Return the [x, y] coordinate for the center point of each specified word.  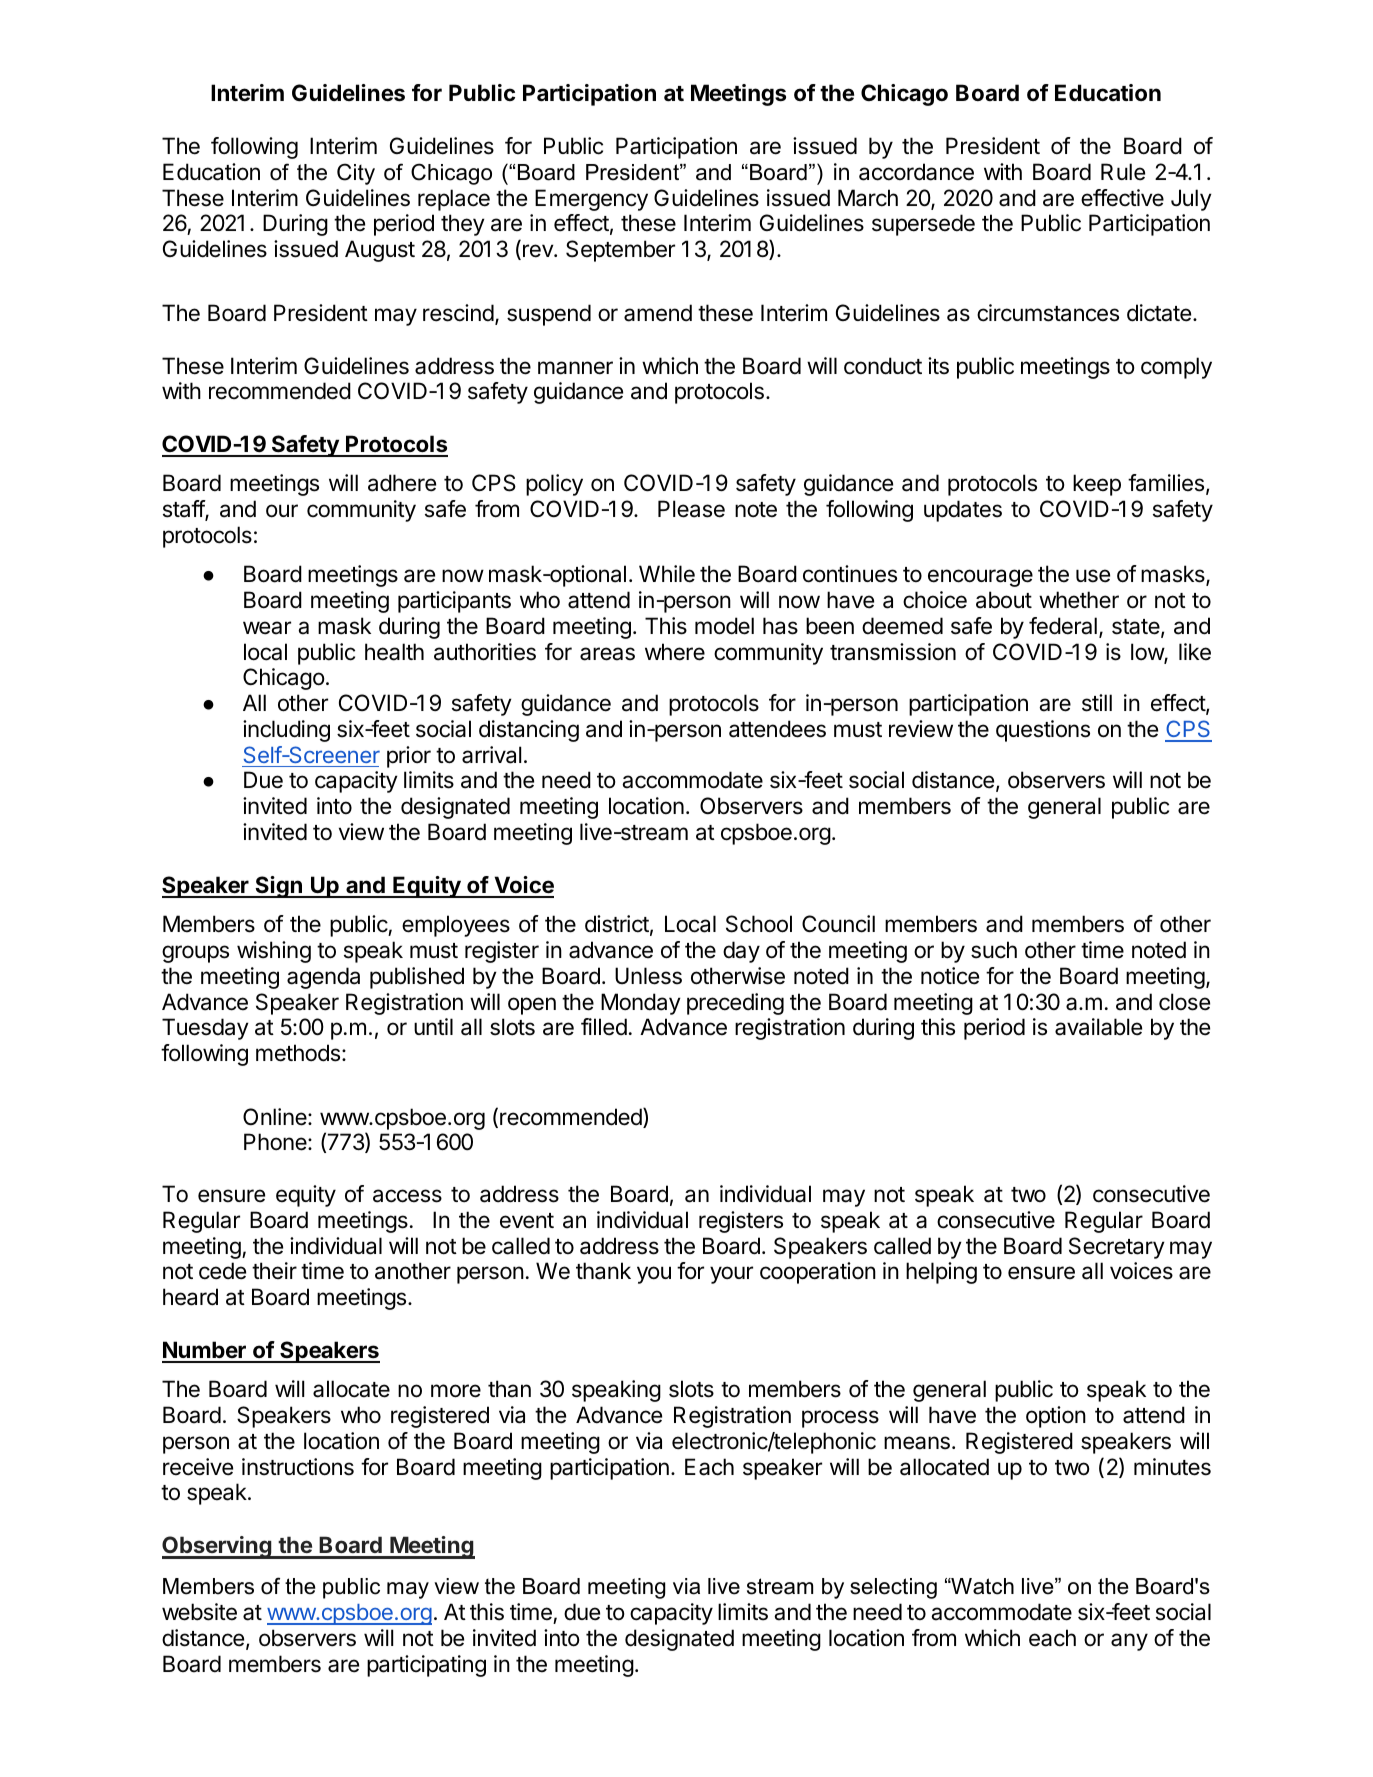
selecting [893, 1588]
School [759, 924]
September [620, 251]
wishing [274, 952]
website [199, 1612]
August [380, 251]
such [994, 950]
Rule [1123, 172]
